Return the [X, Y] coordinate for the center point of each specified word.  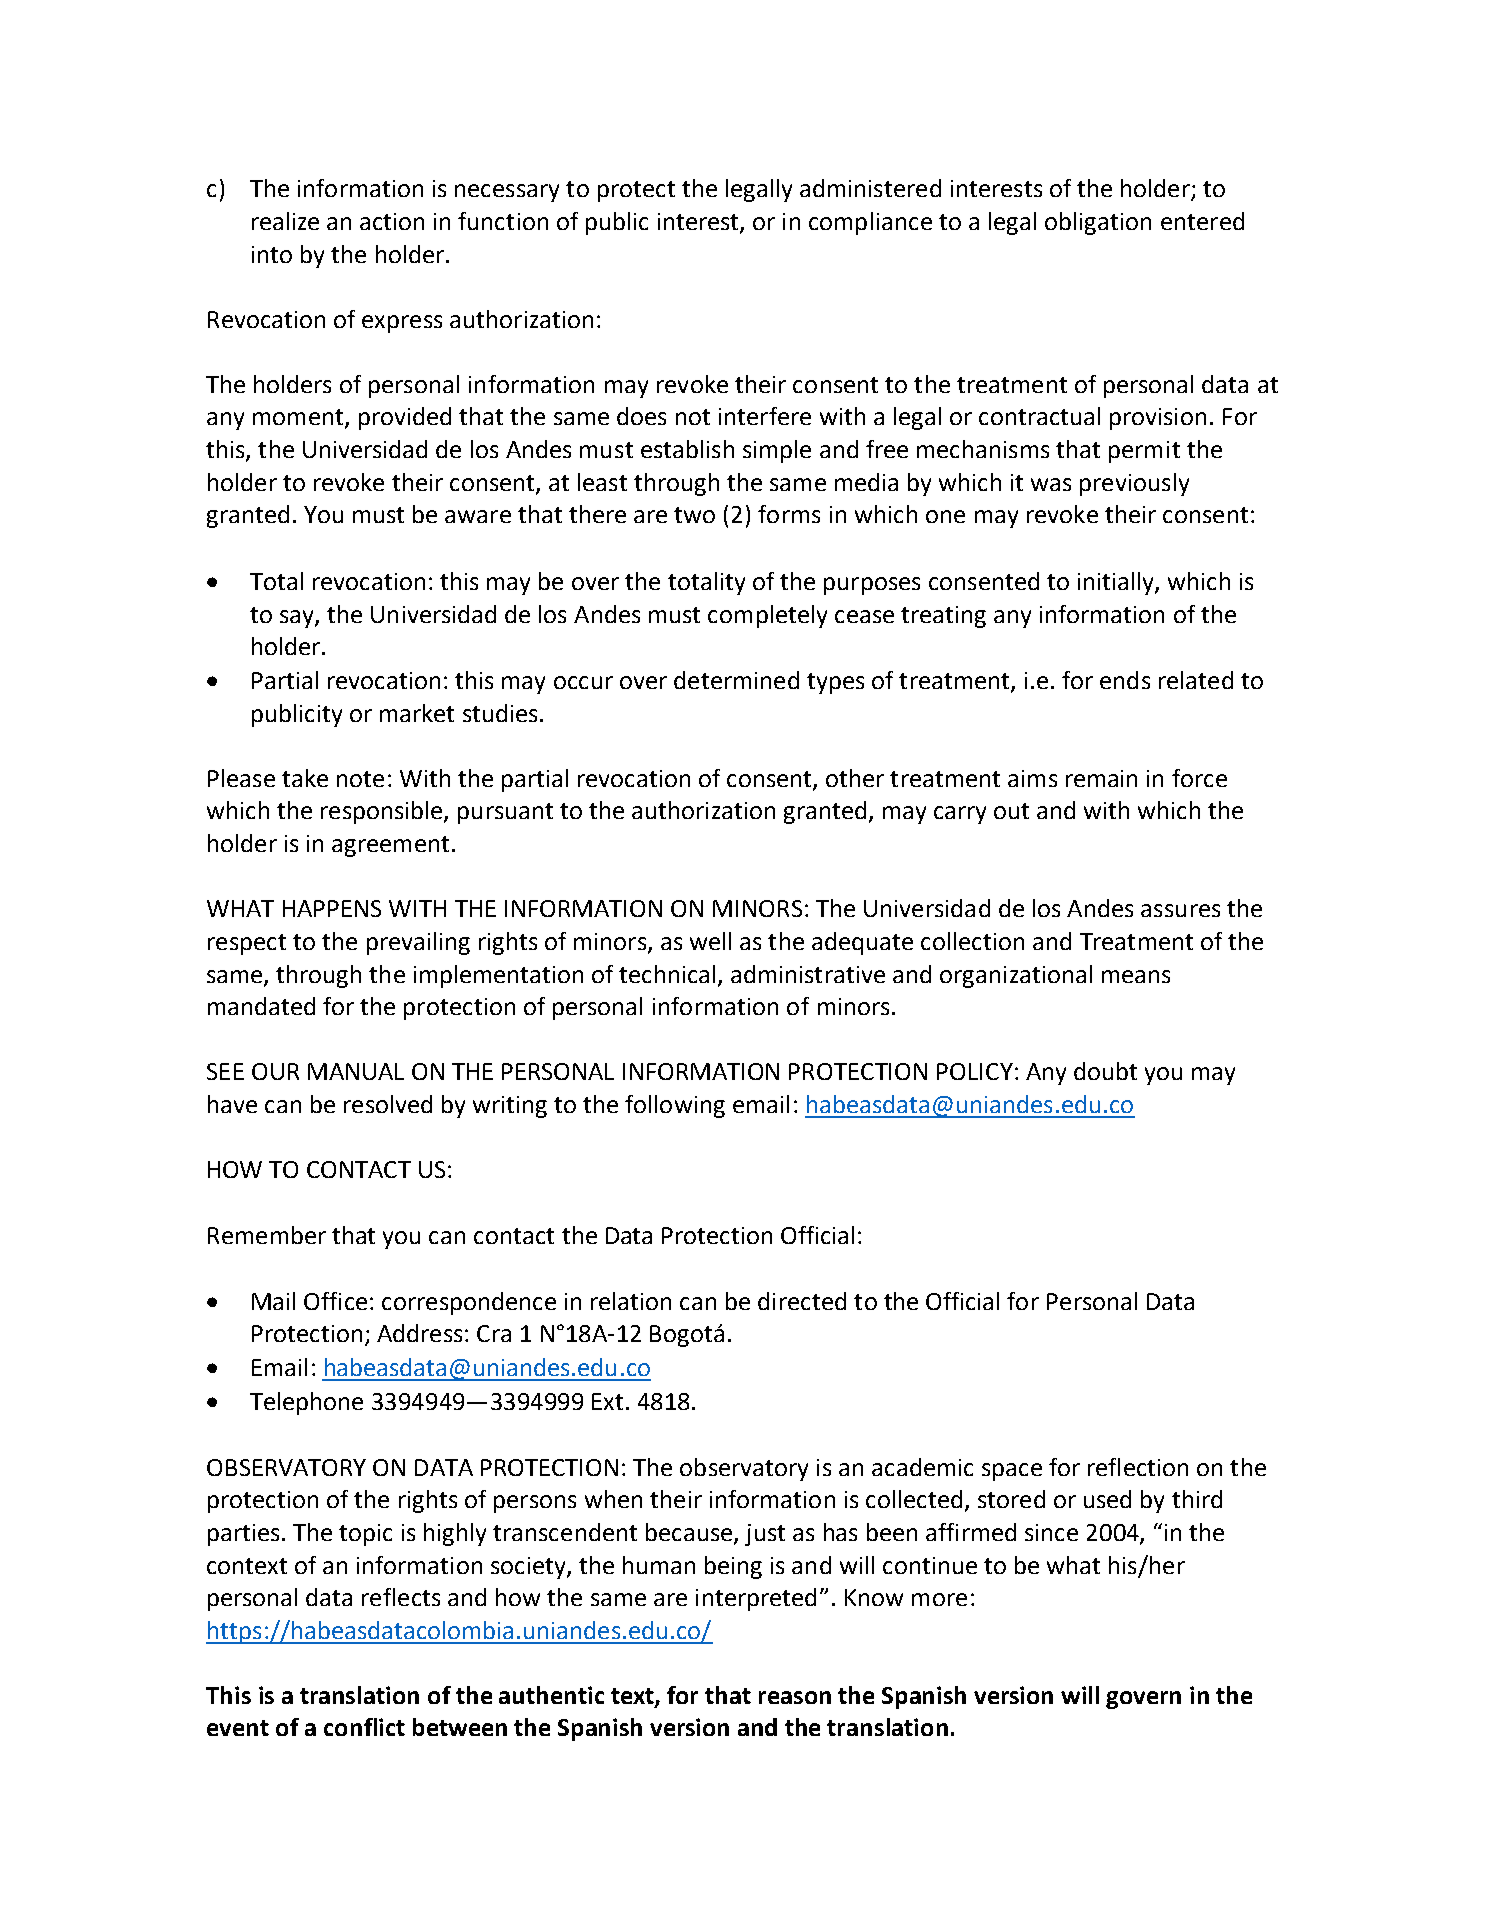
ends [1125, 680]
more [939, 1599]
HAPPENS [332, 908]
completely [767, 616]
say [298, 619]
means [1136, 976]
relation [631, 1301]
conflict [364, 1727]
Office [335, 1301]
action [392, 221]
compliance [870, 223]
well [710, 941]
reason [795, 1697]
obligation [1098, 223]
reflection [1138, 1467]
